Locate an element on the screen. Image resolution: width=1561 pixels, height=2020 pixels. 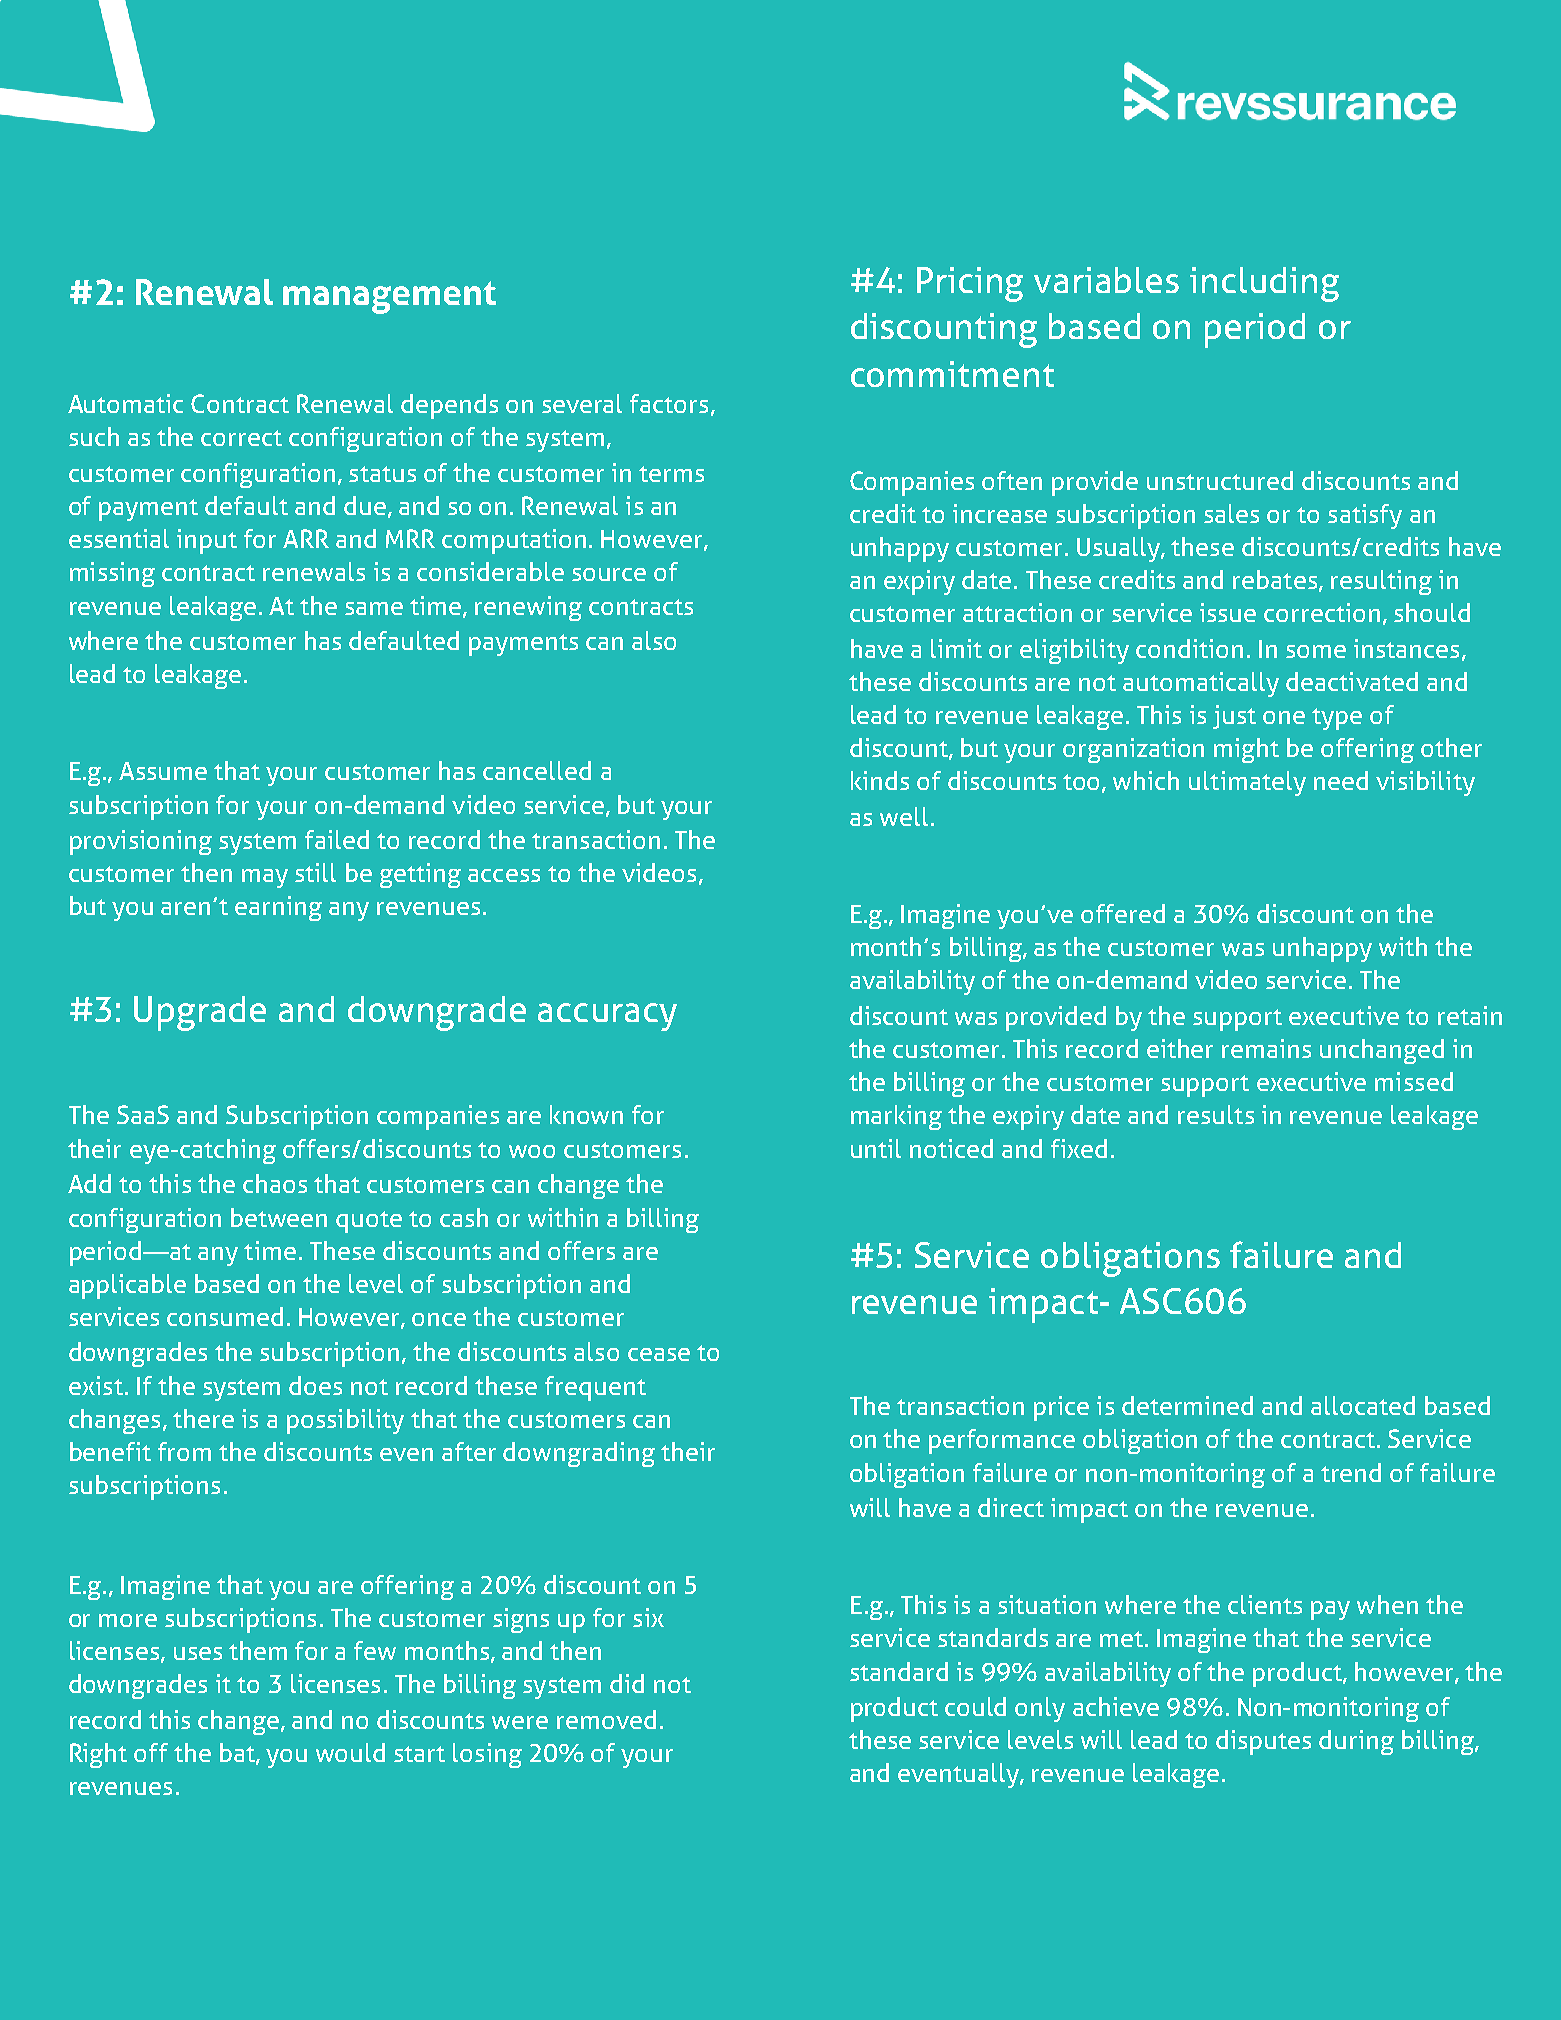
including is located at coordinates (1264, 284).
